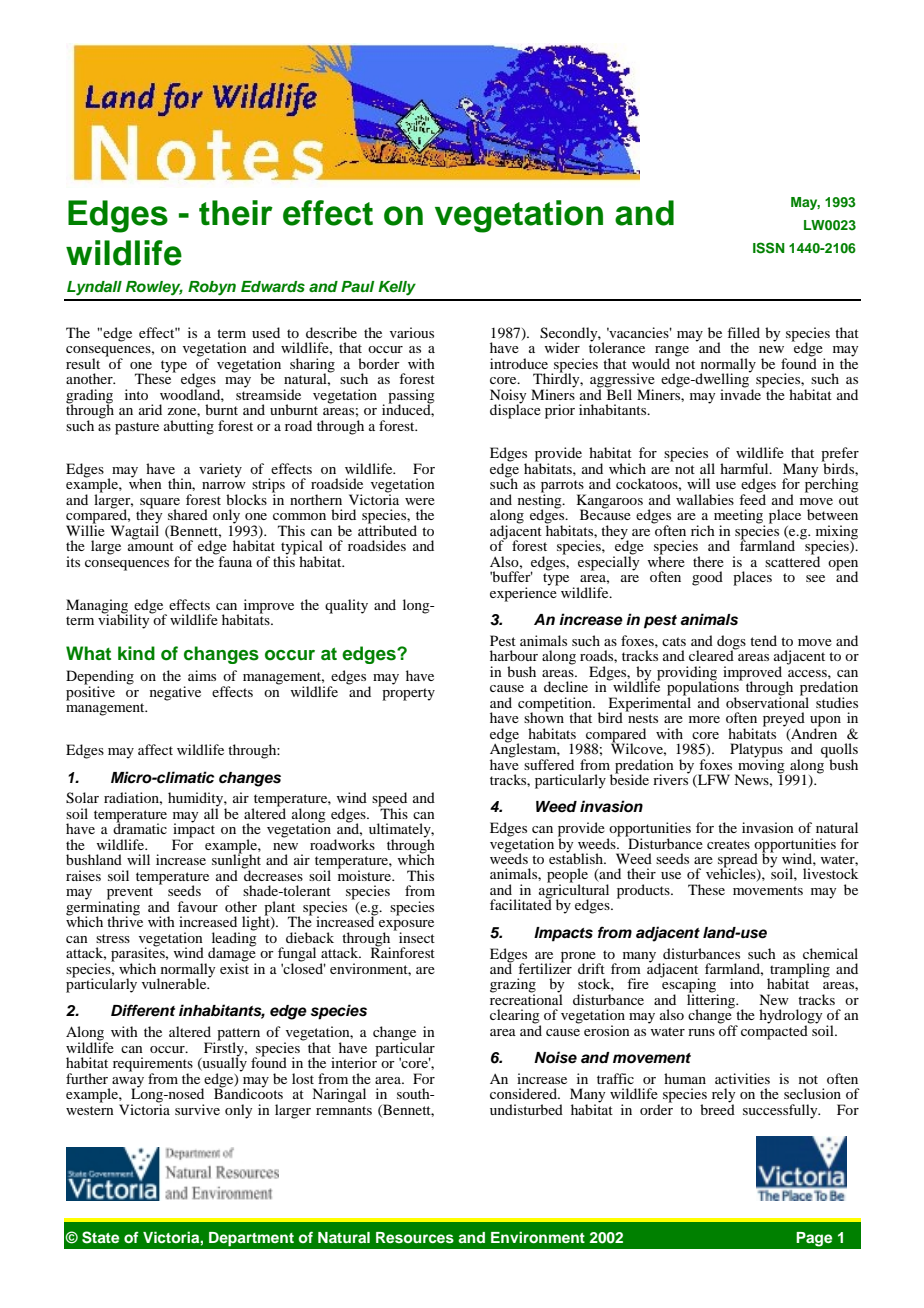 The height and width of the page is (1308, 924). What do you see at coordinates (408, 694) in the page?
I see `property` at bounding box center [408, 694].
